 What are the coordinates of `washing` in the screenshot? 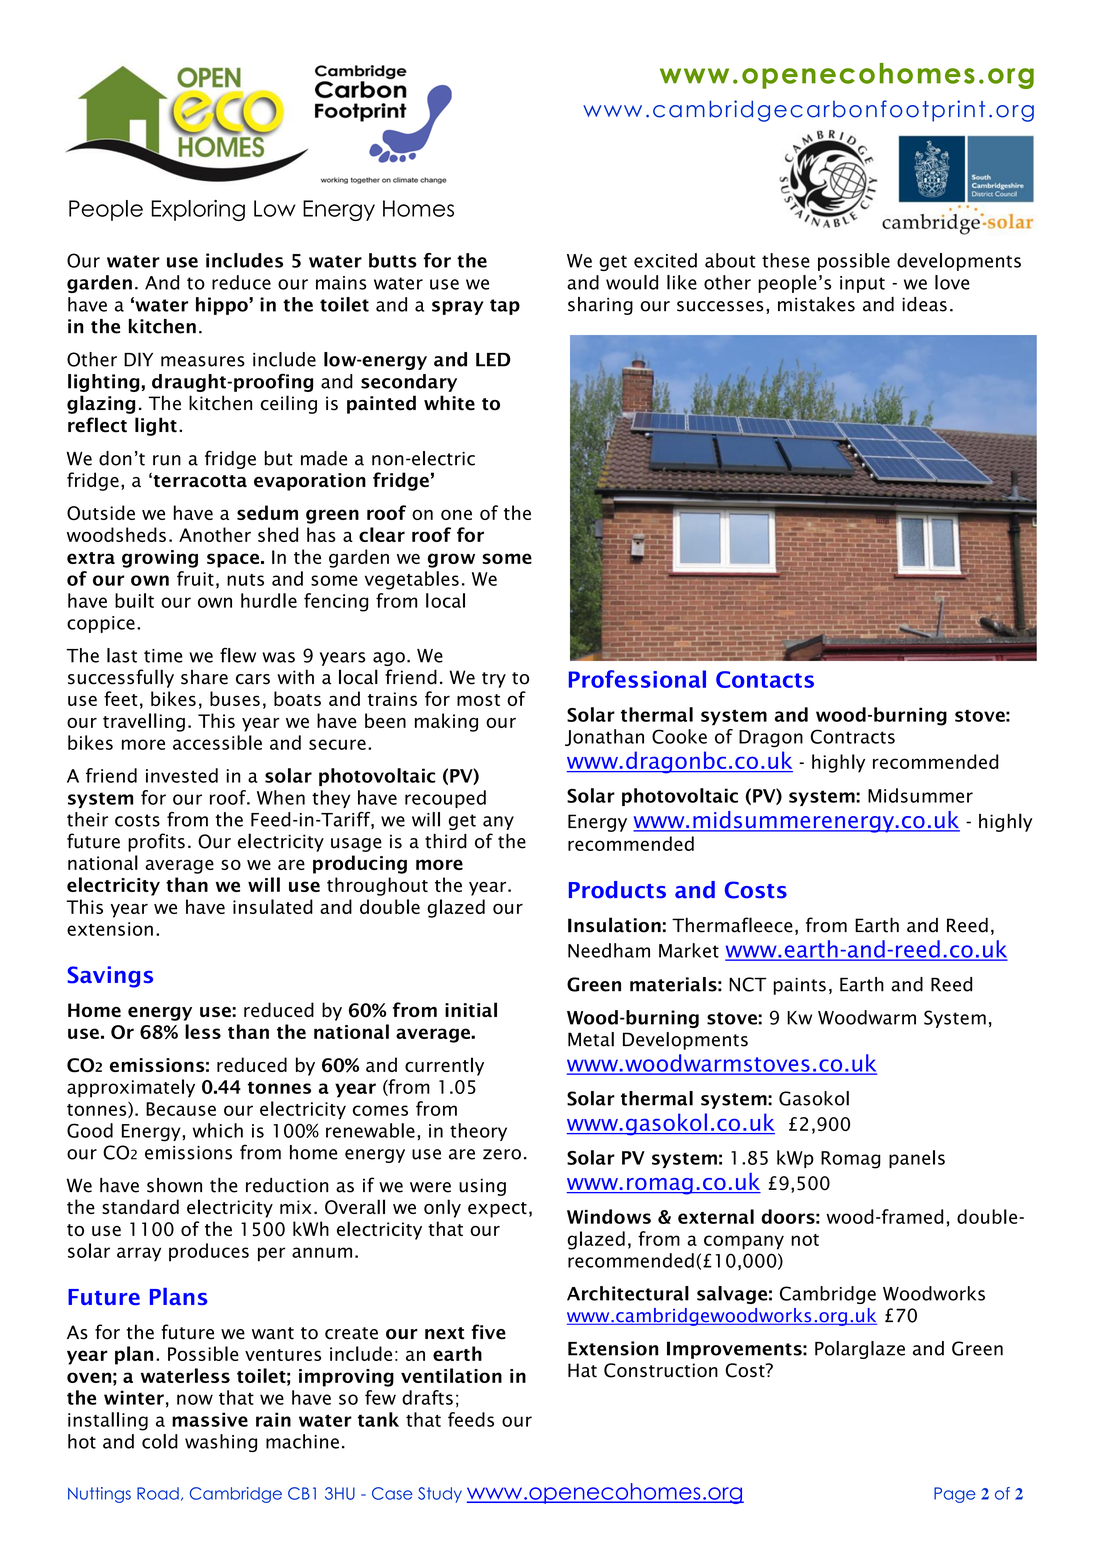 It's located at (221, 1443).
